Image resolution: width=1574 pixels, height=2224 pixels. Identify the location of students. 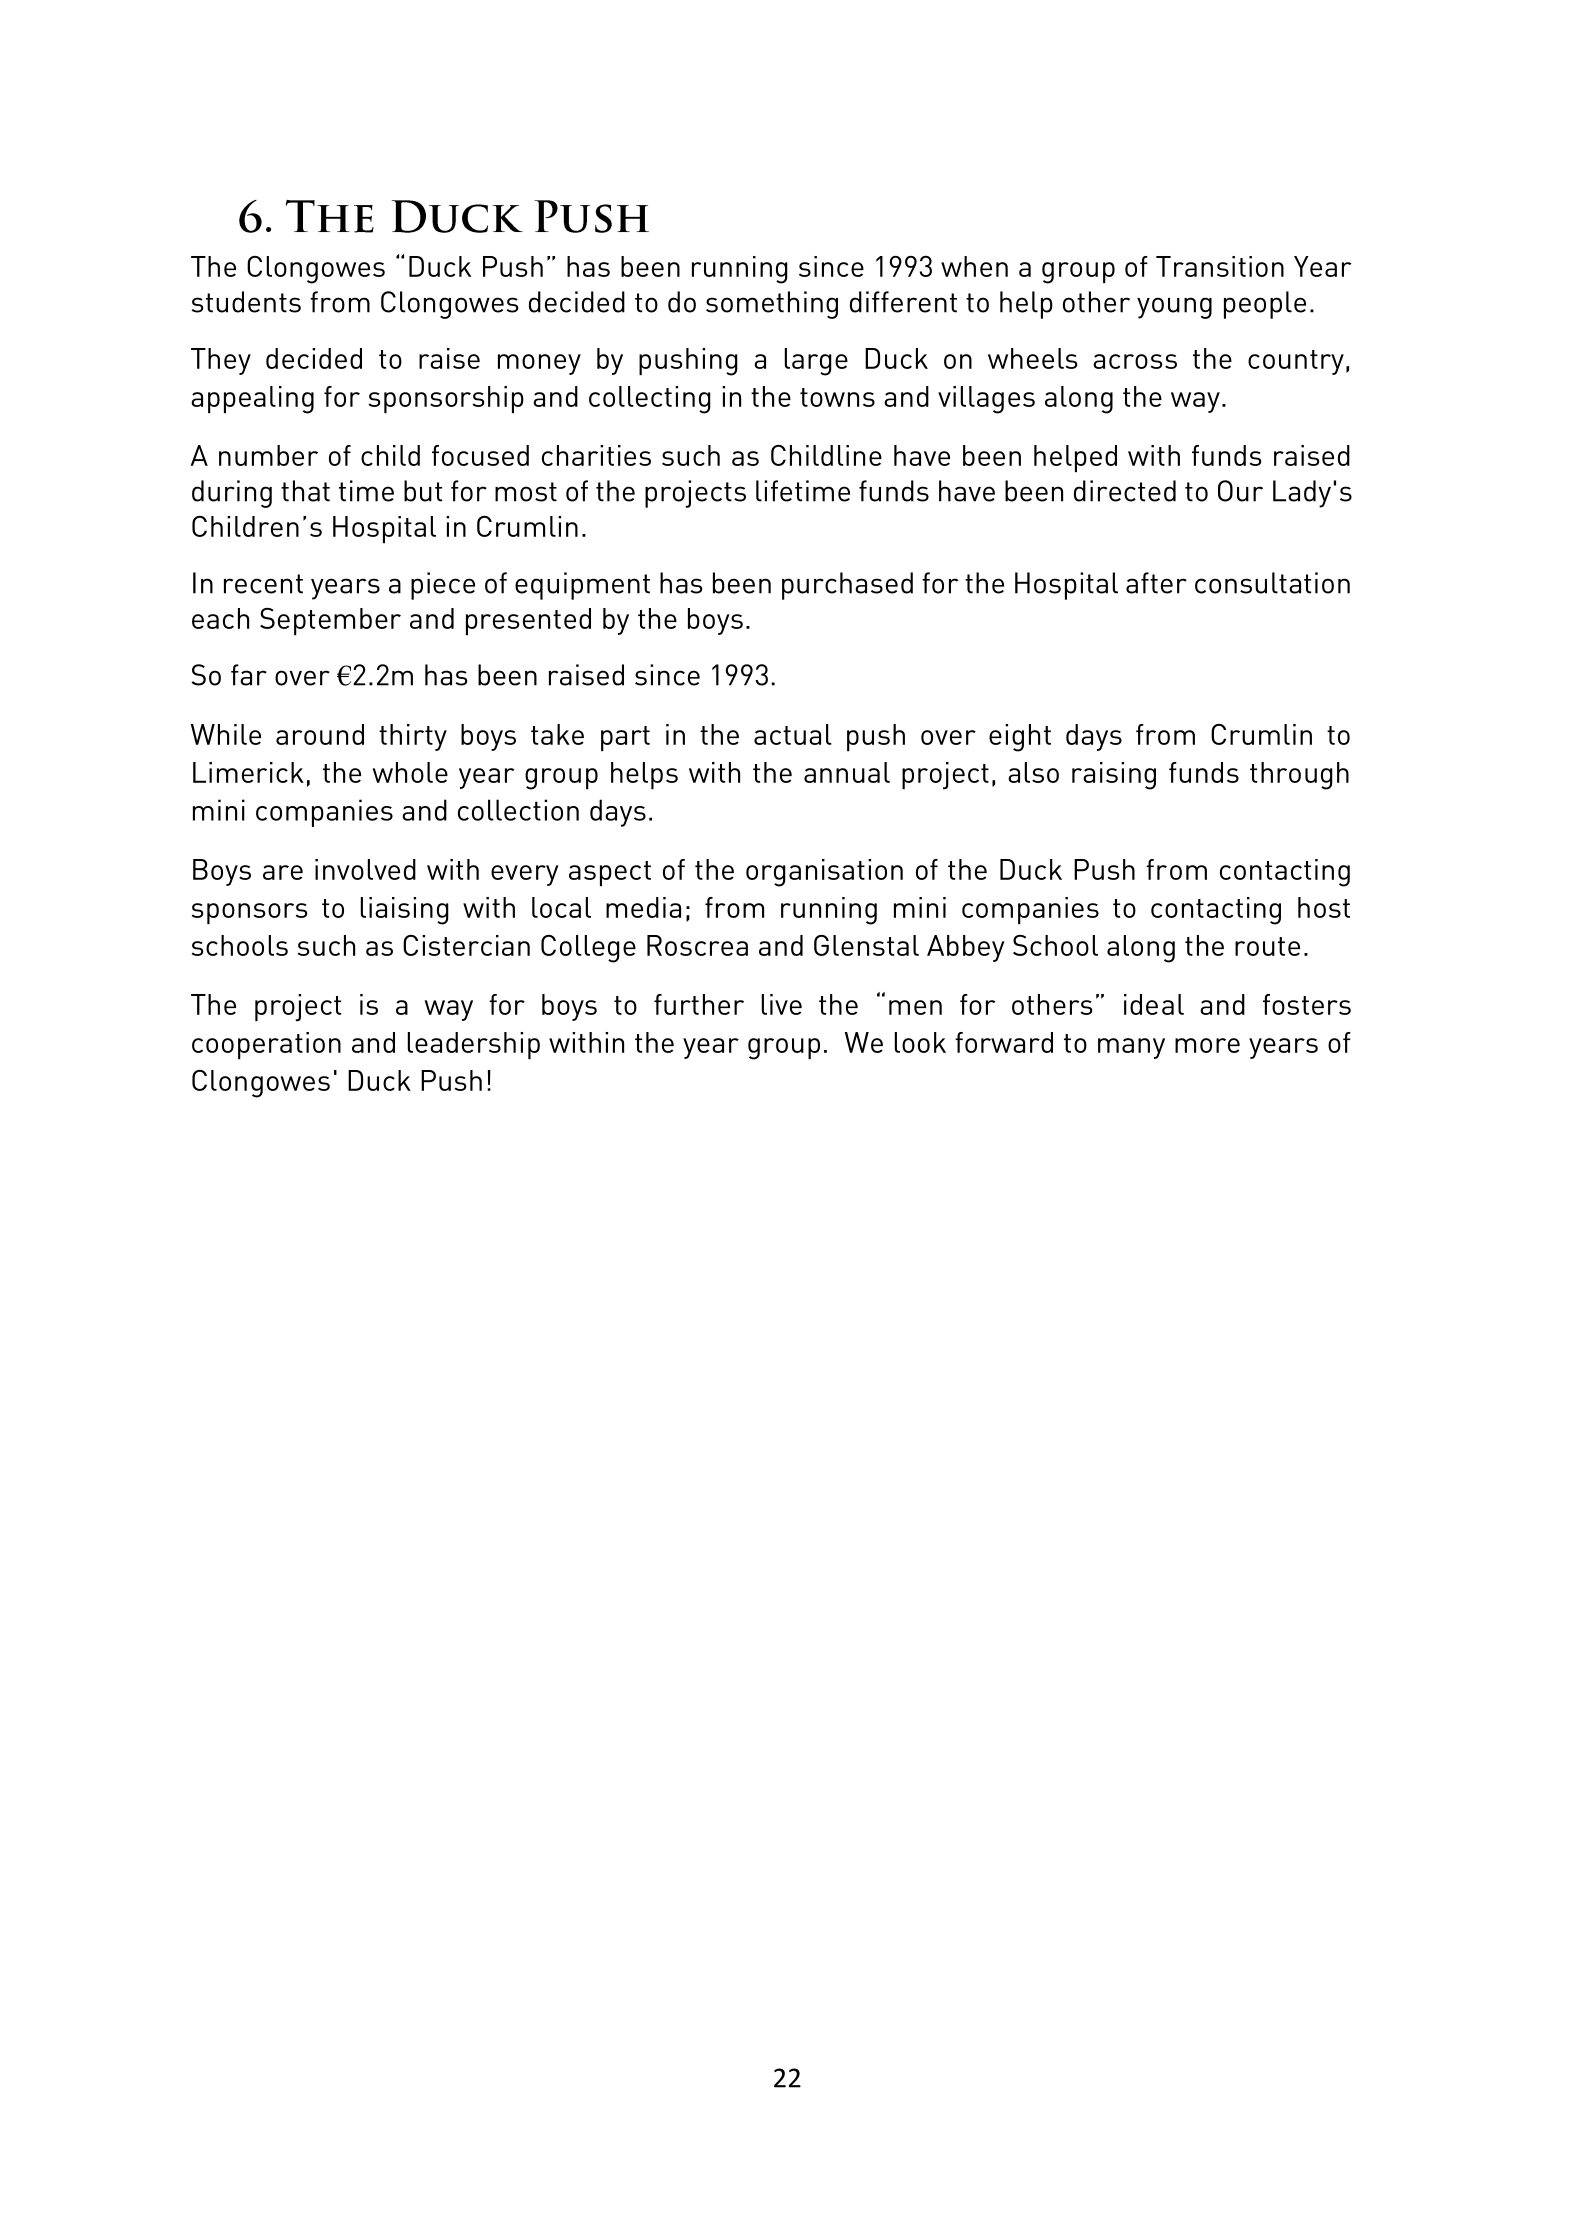
(246, 302).
